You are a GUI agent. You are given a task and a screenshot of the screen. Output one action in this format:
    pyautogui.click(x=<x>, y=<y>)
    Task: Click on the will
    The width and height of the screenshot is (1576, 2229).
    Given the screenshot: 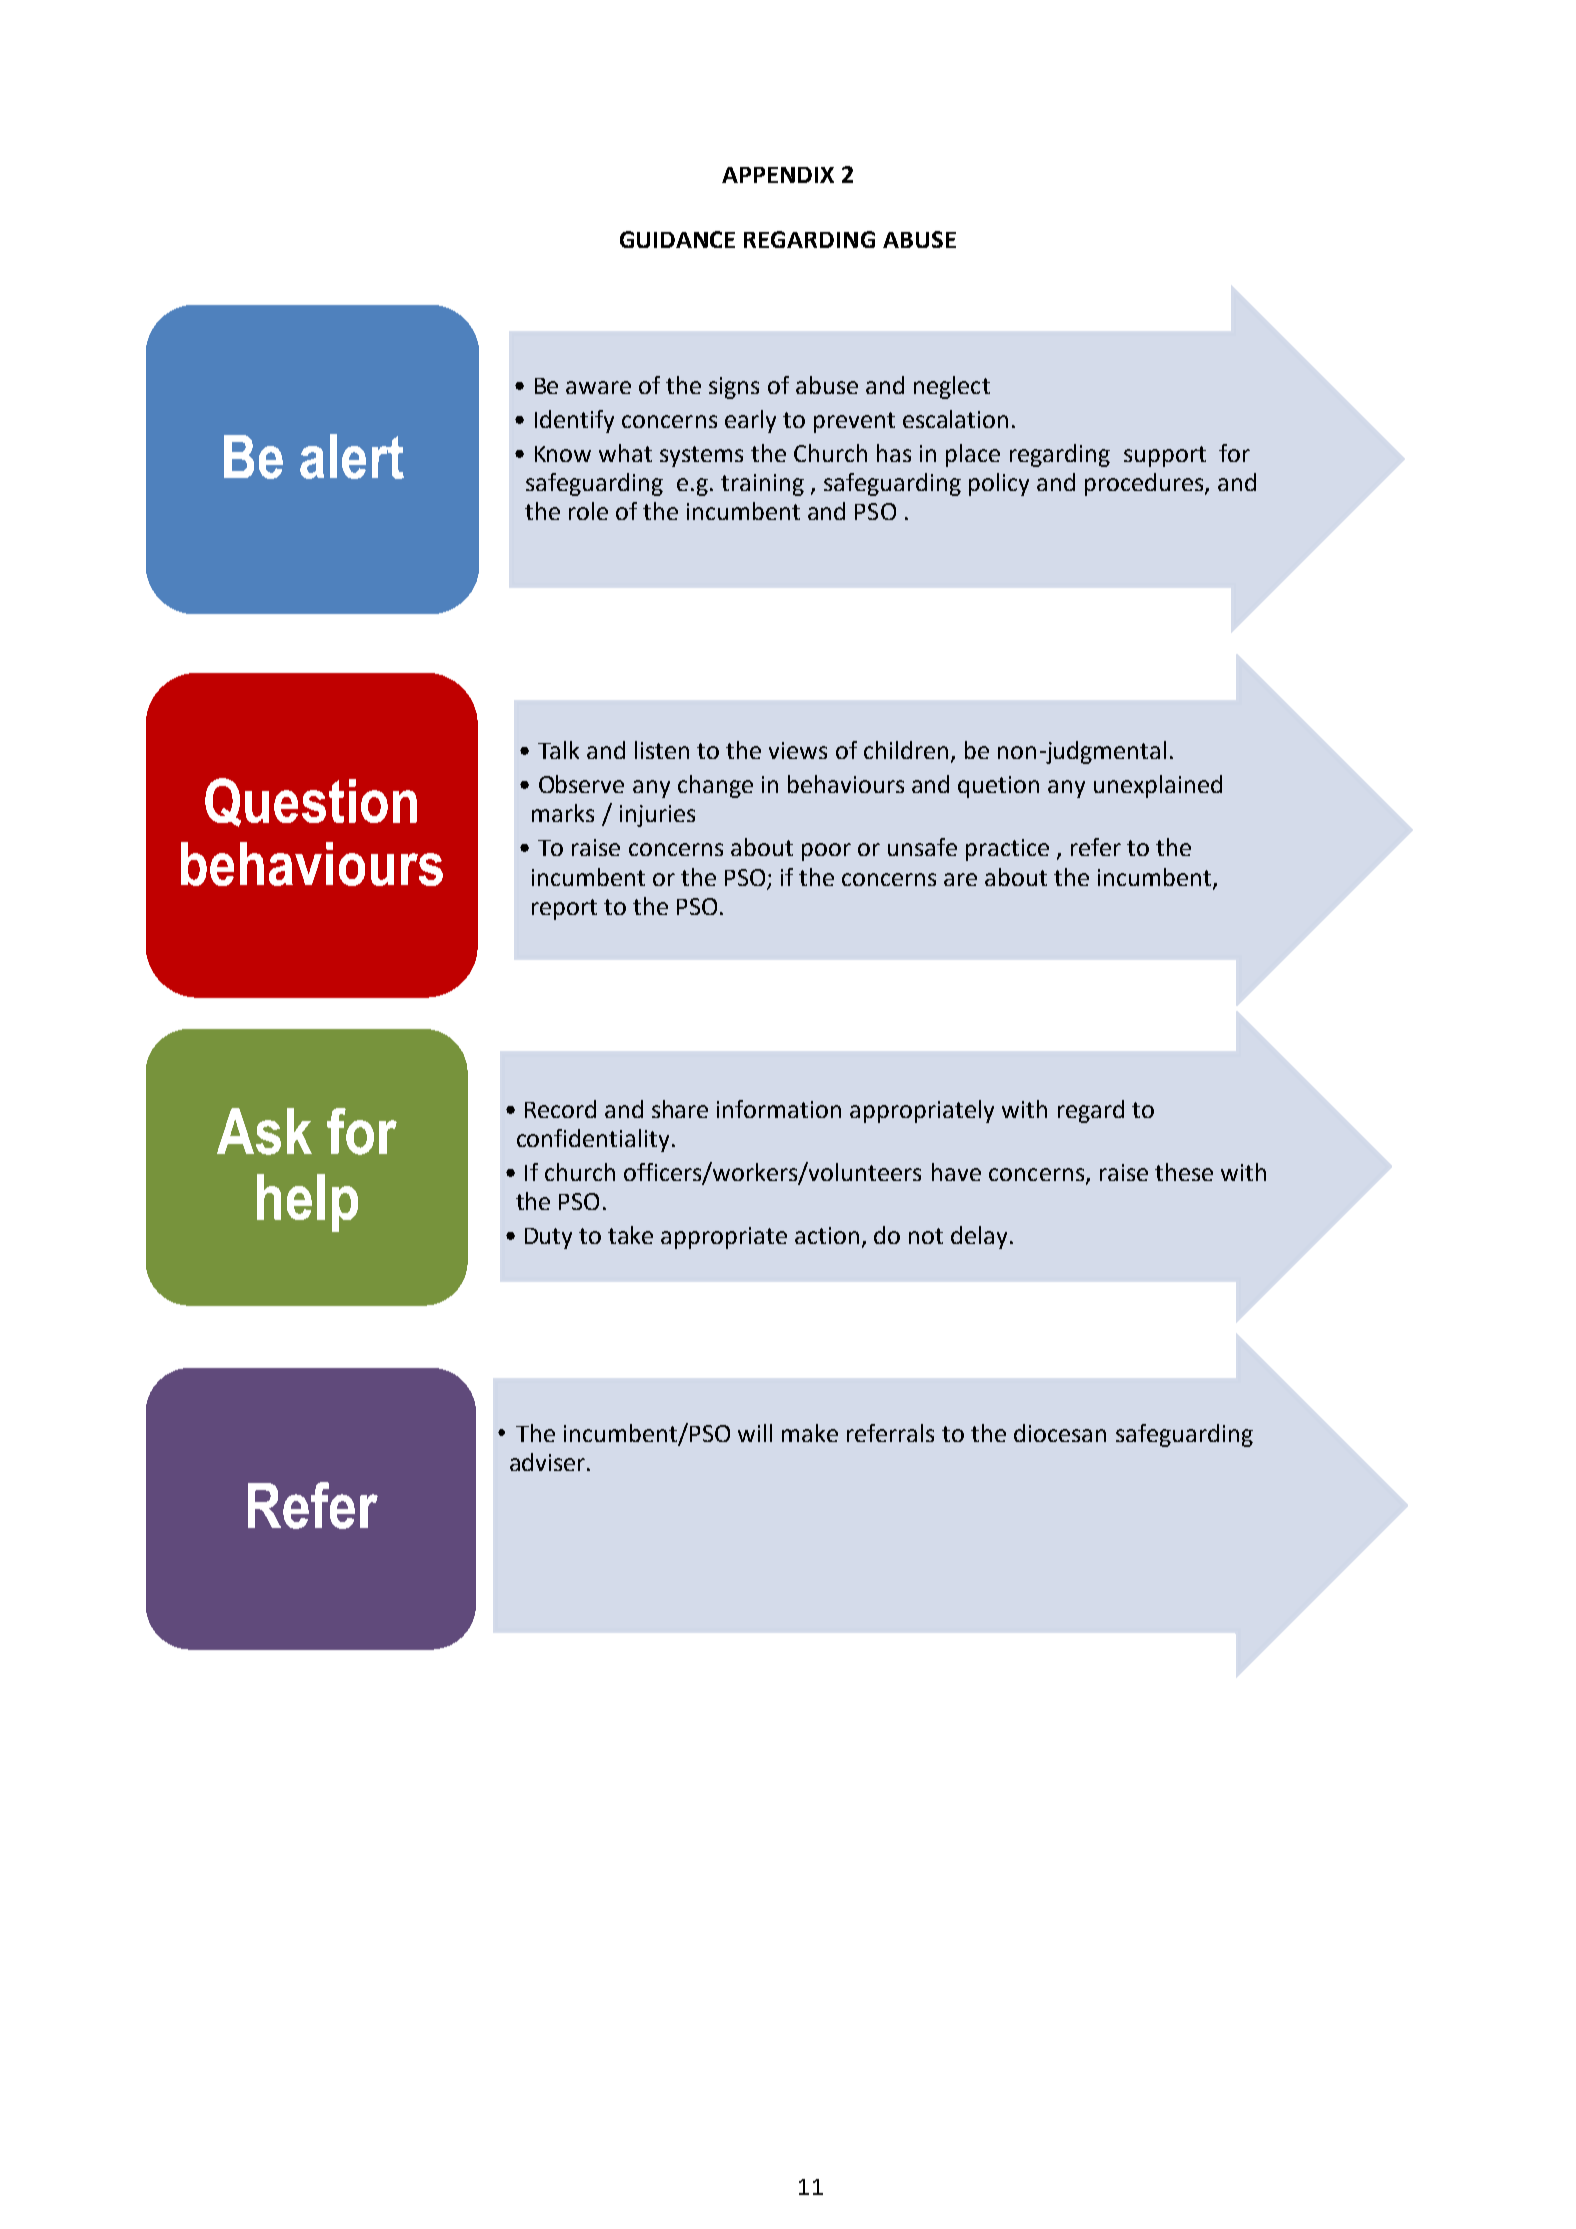 What is the action you would take?
    pyautogui.click(x=755, y=1433)
